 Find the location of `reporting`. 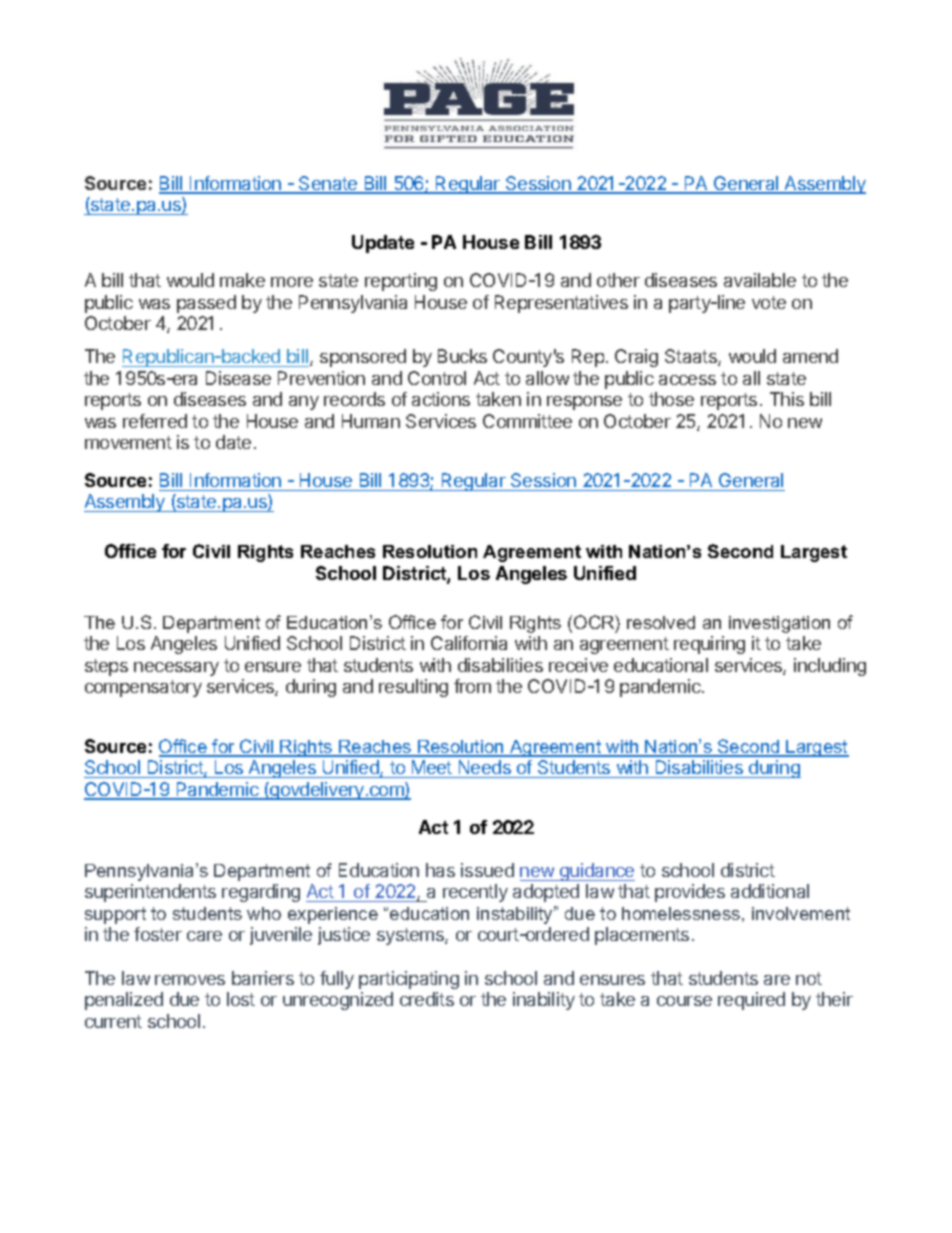

reporting is located at coordinates (401, 282).
